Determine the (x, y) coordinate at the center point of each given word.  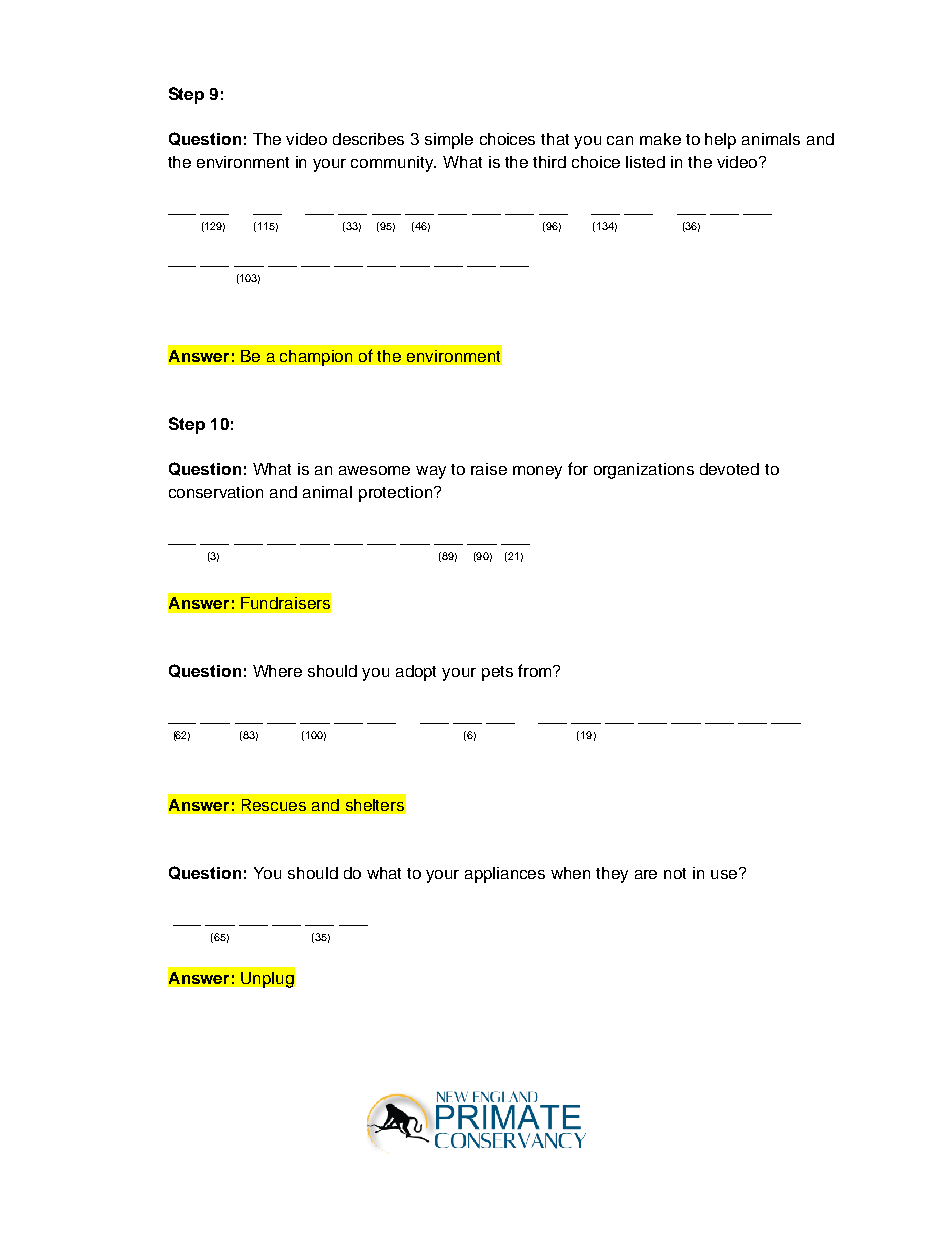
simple (449, 141)
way (431, 472)
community (393, 164)
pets (497, 673)
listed (645, 162)
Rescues (274, 805)
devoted (729, 469)
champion (316, 358)
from (536, 670)
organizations (644, 471)
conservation (216, 492)
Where (277, 671)
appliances (505, 875)
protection (397, 494)
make (660, 139)
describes (368, 139)
